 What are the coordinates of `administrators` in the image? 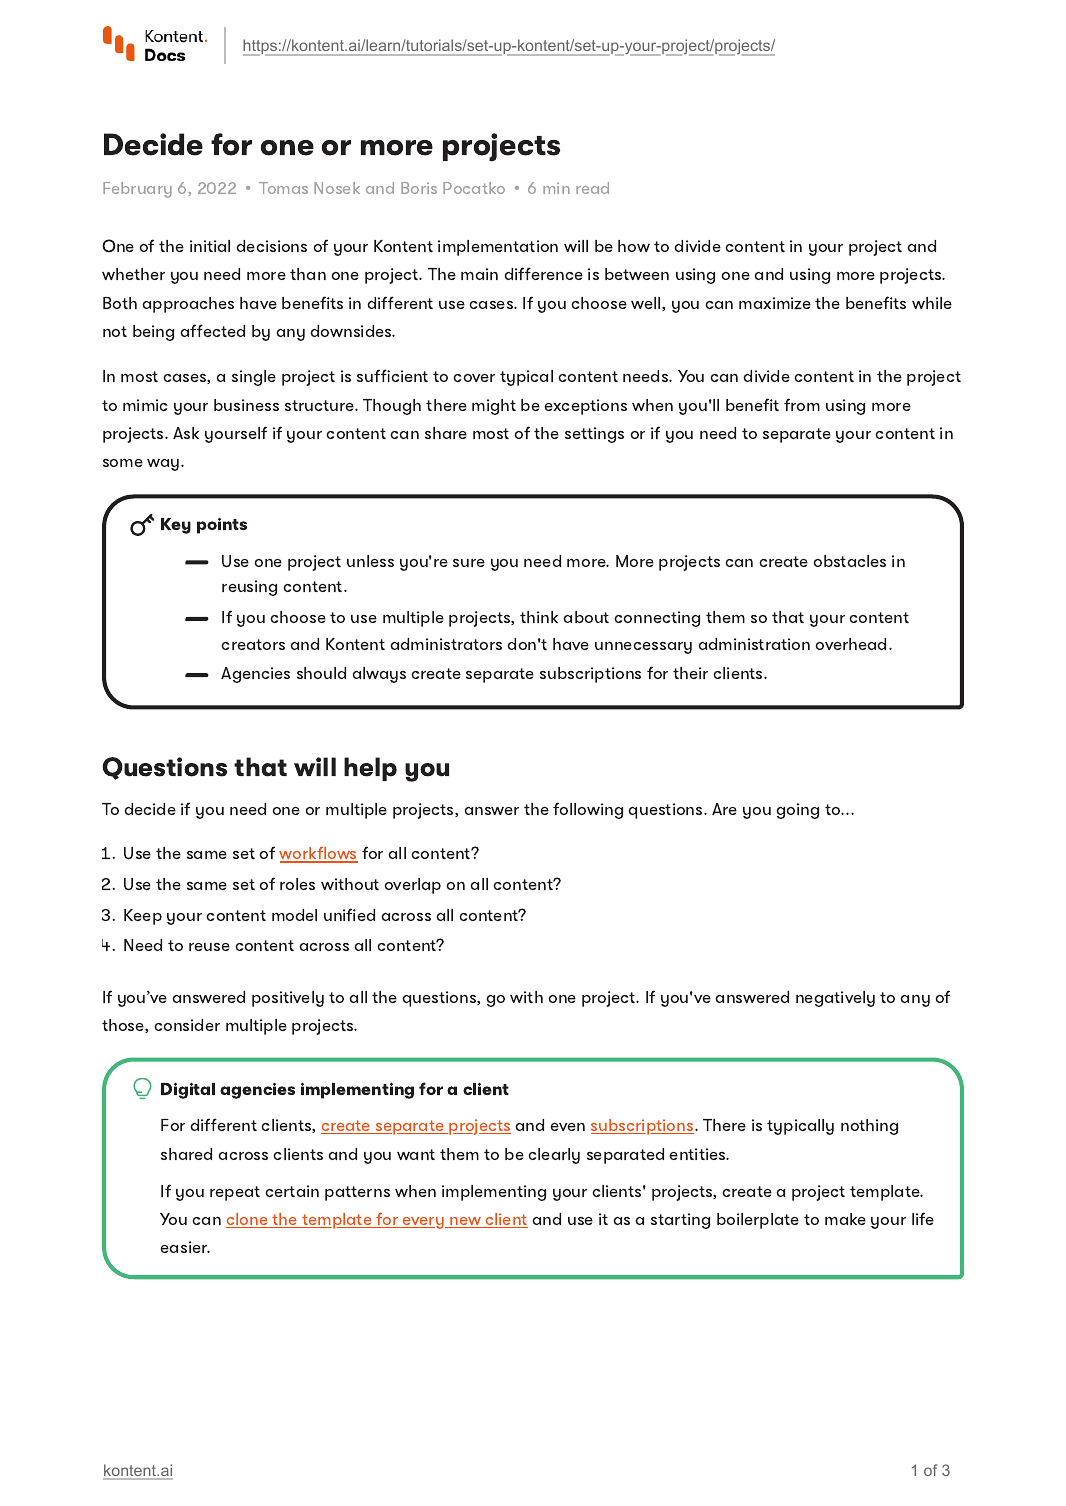 It's located at (446, 644).
